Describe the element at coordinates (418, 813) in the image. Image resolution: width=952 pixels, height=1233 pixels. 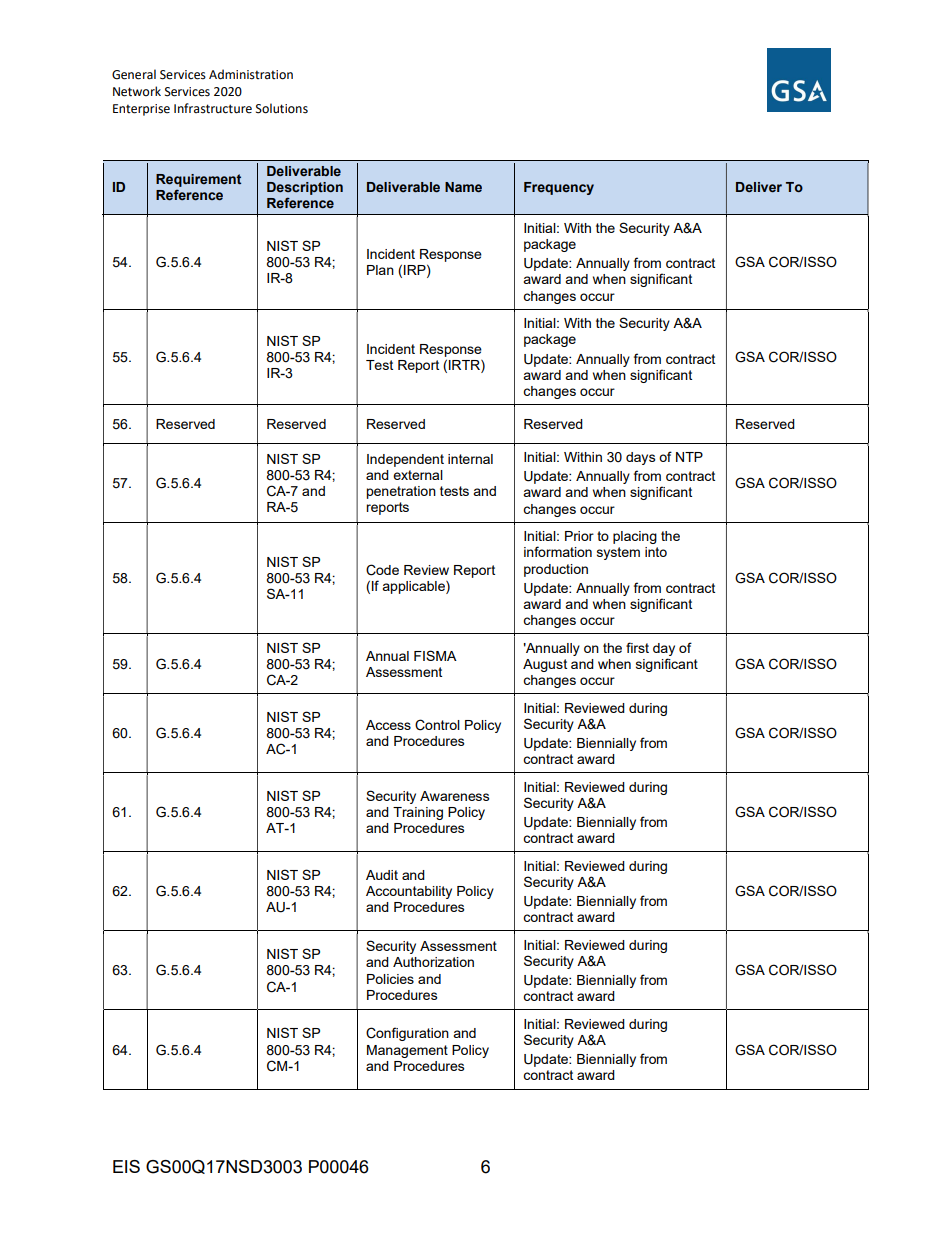
I see `Training` at that location.
